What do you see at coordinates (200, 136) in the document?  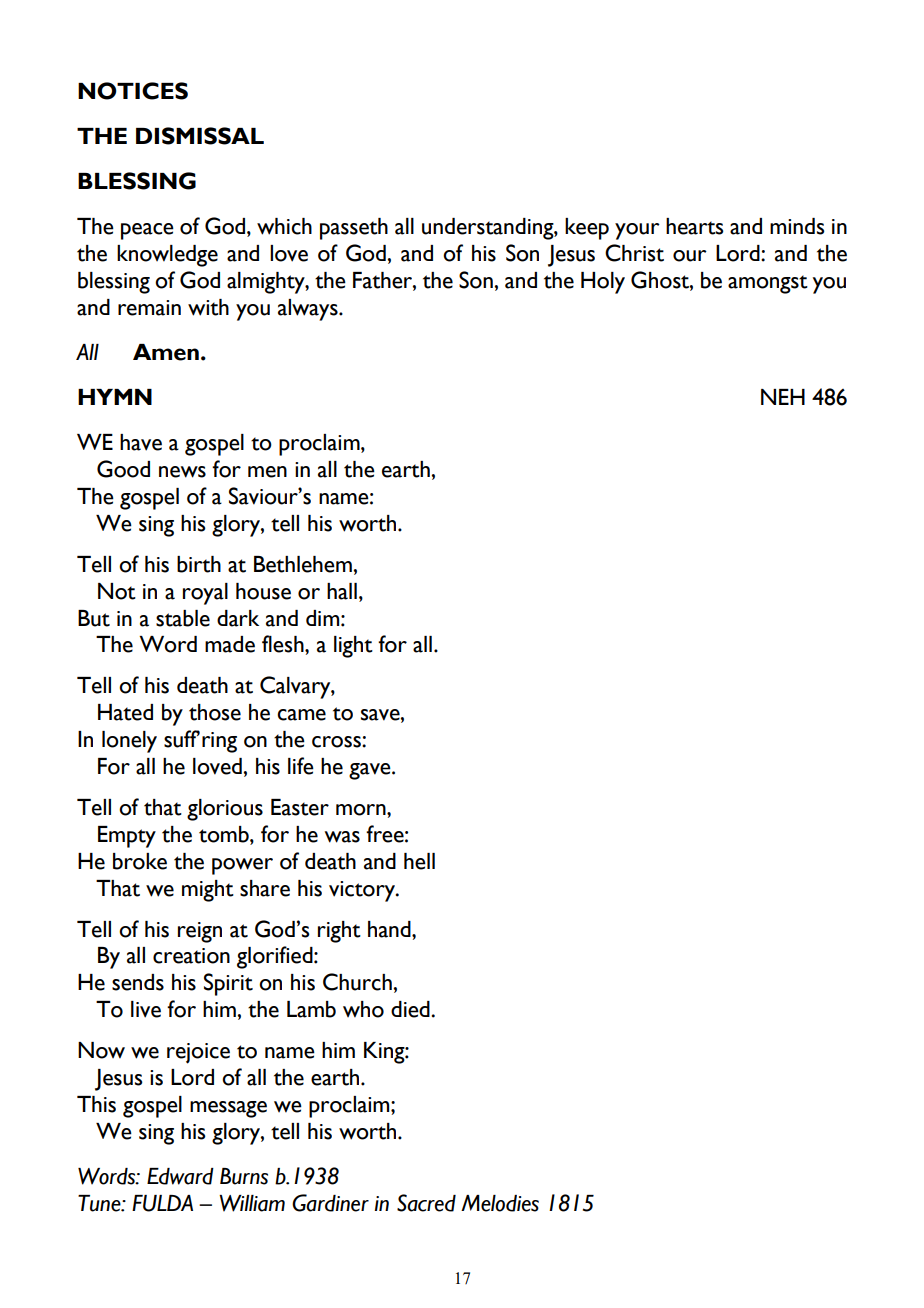 I see `DISMISSAL` at bounding box center [200, 136].
